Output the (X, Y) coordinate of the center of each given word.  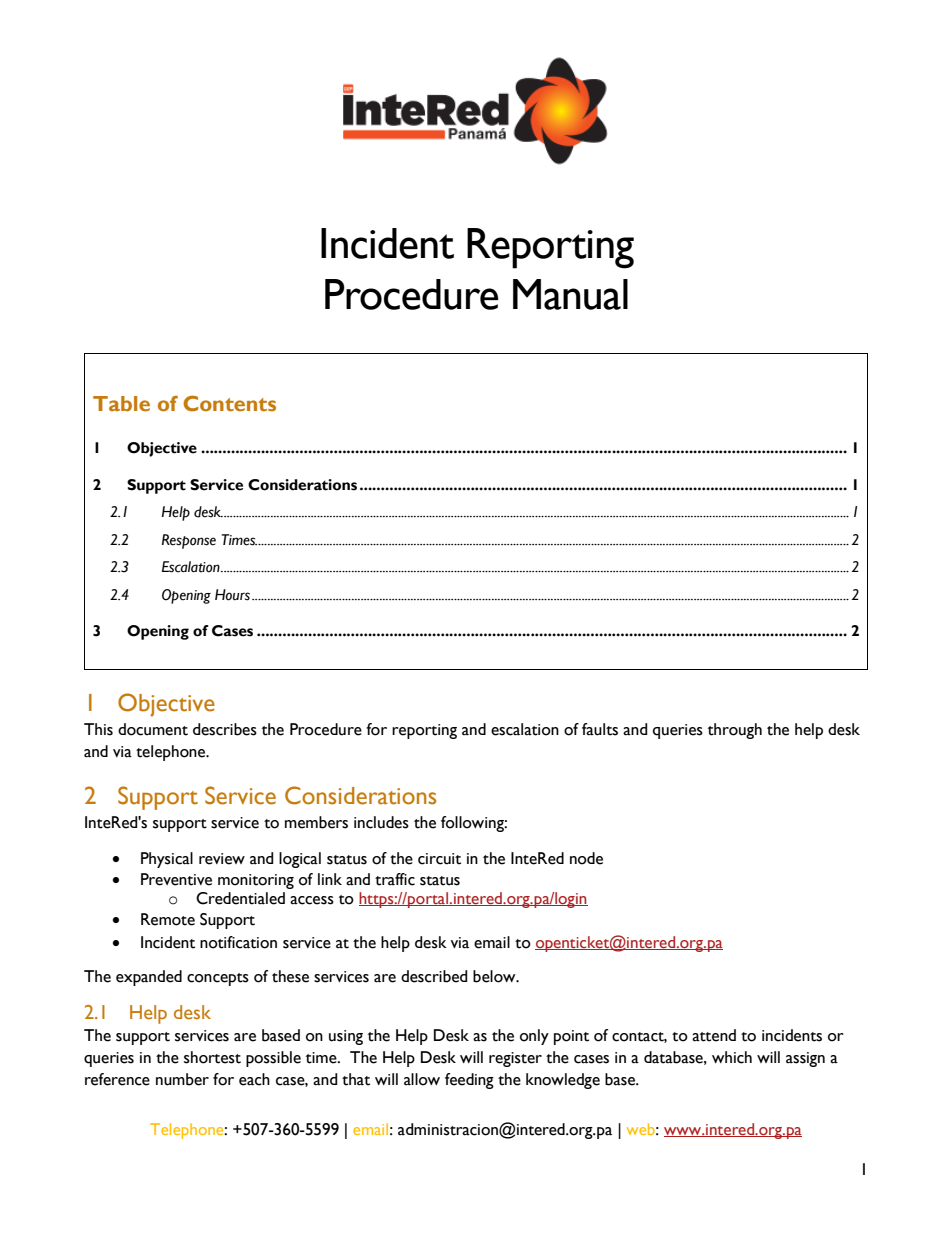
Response (189, 541)
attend (714, 1035)
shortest (212, 1057)
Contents (229, 403)
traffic (395, 879)
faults (600, 729)
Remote (168, 919)
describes (225, 729)
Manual (570, 294)
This (98, 729)
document (153, 729)
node (586, 858)
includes (381, 822)
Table (121, 404)
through (735, 731)
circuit (439, 859)
